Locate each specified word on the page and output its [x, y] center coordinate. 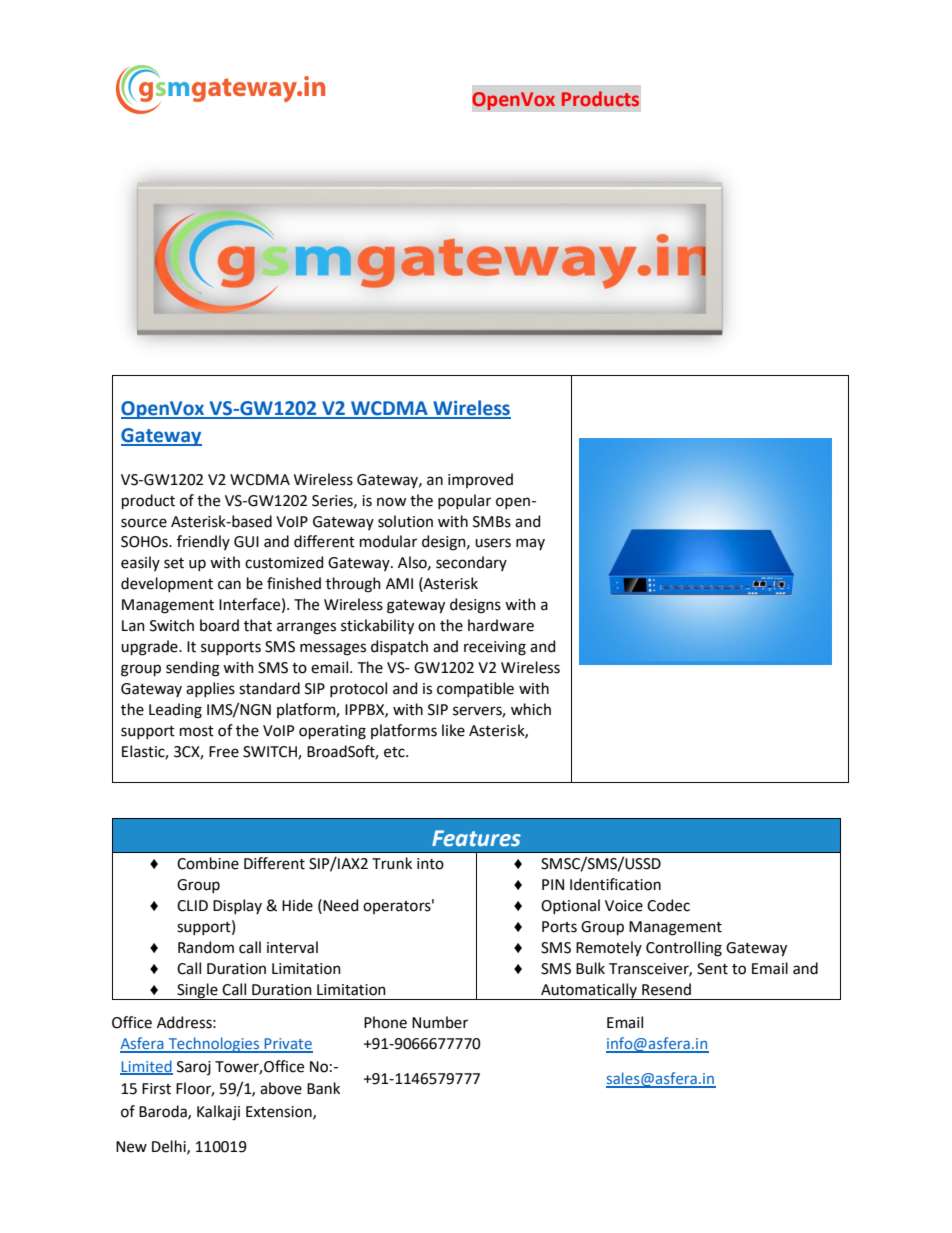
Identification [615, 884]
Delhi [170, 1147]
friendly [203, 542]
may [530, 544]
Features [476, 838]
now [391, 502]
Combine [208, 863]
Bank [323, 1088]
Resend [666, 989]
